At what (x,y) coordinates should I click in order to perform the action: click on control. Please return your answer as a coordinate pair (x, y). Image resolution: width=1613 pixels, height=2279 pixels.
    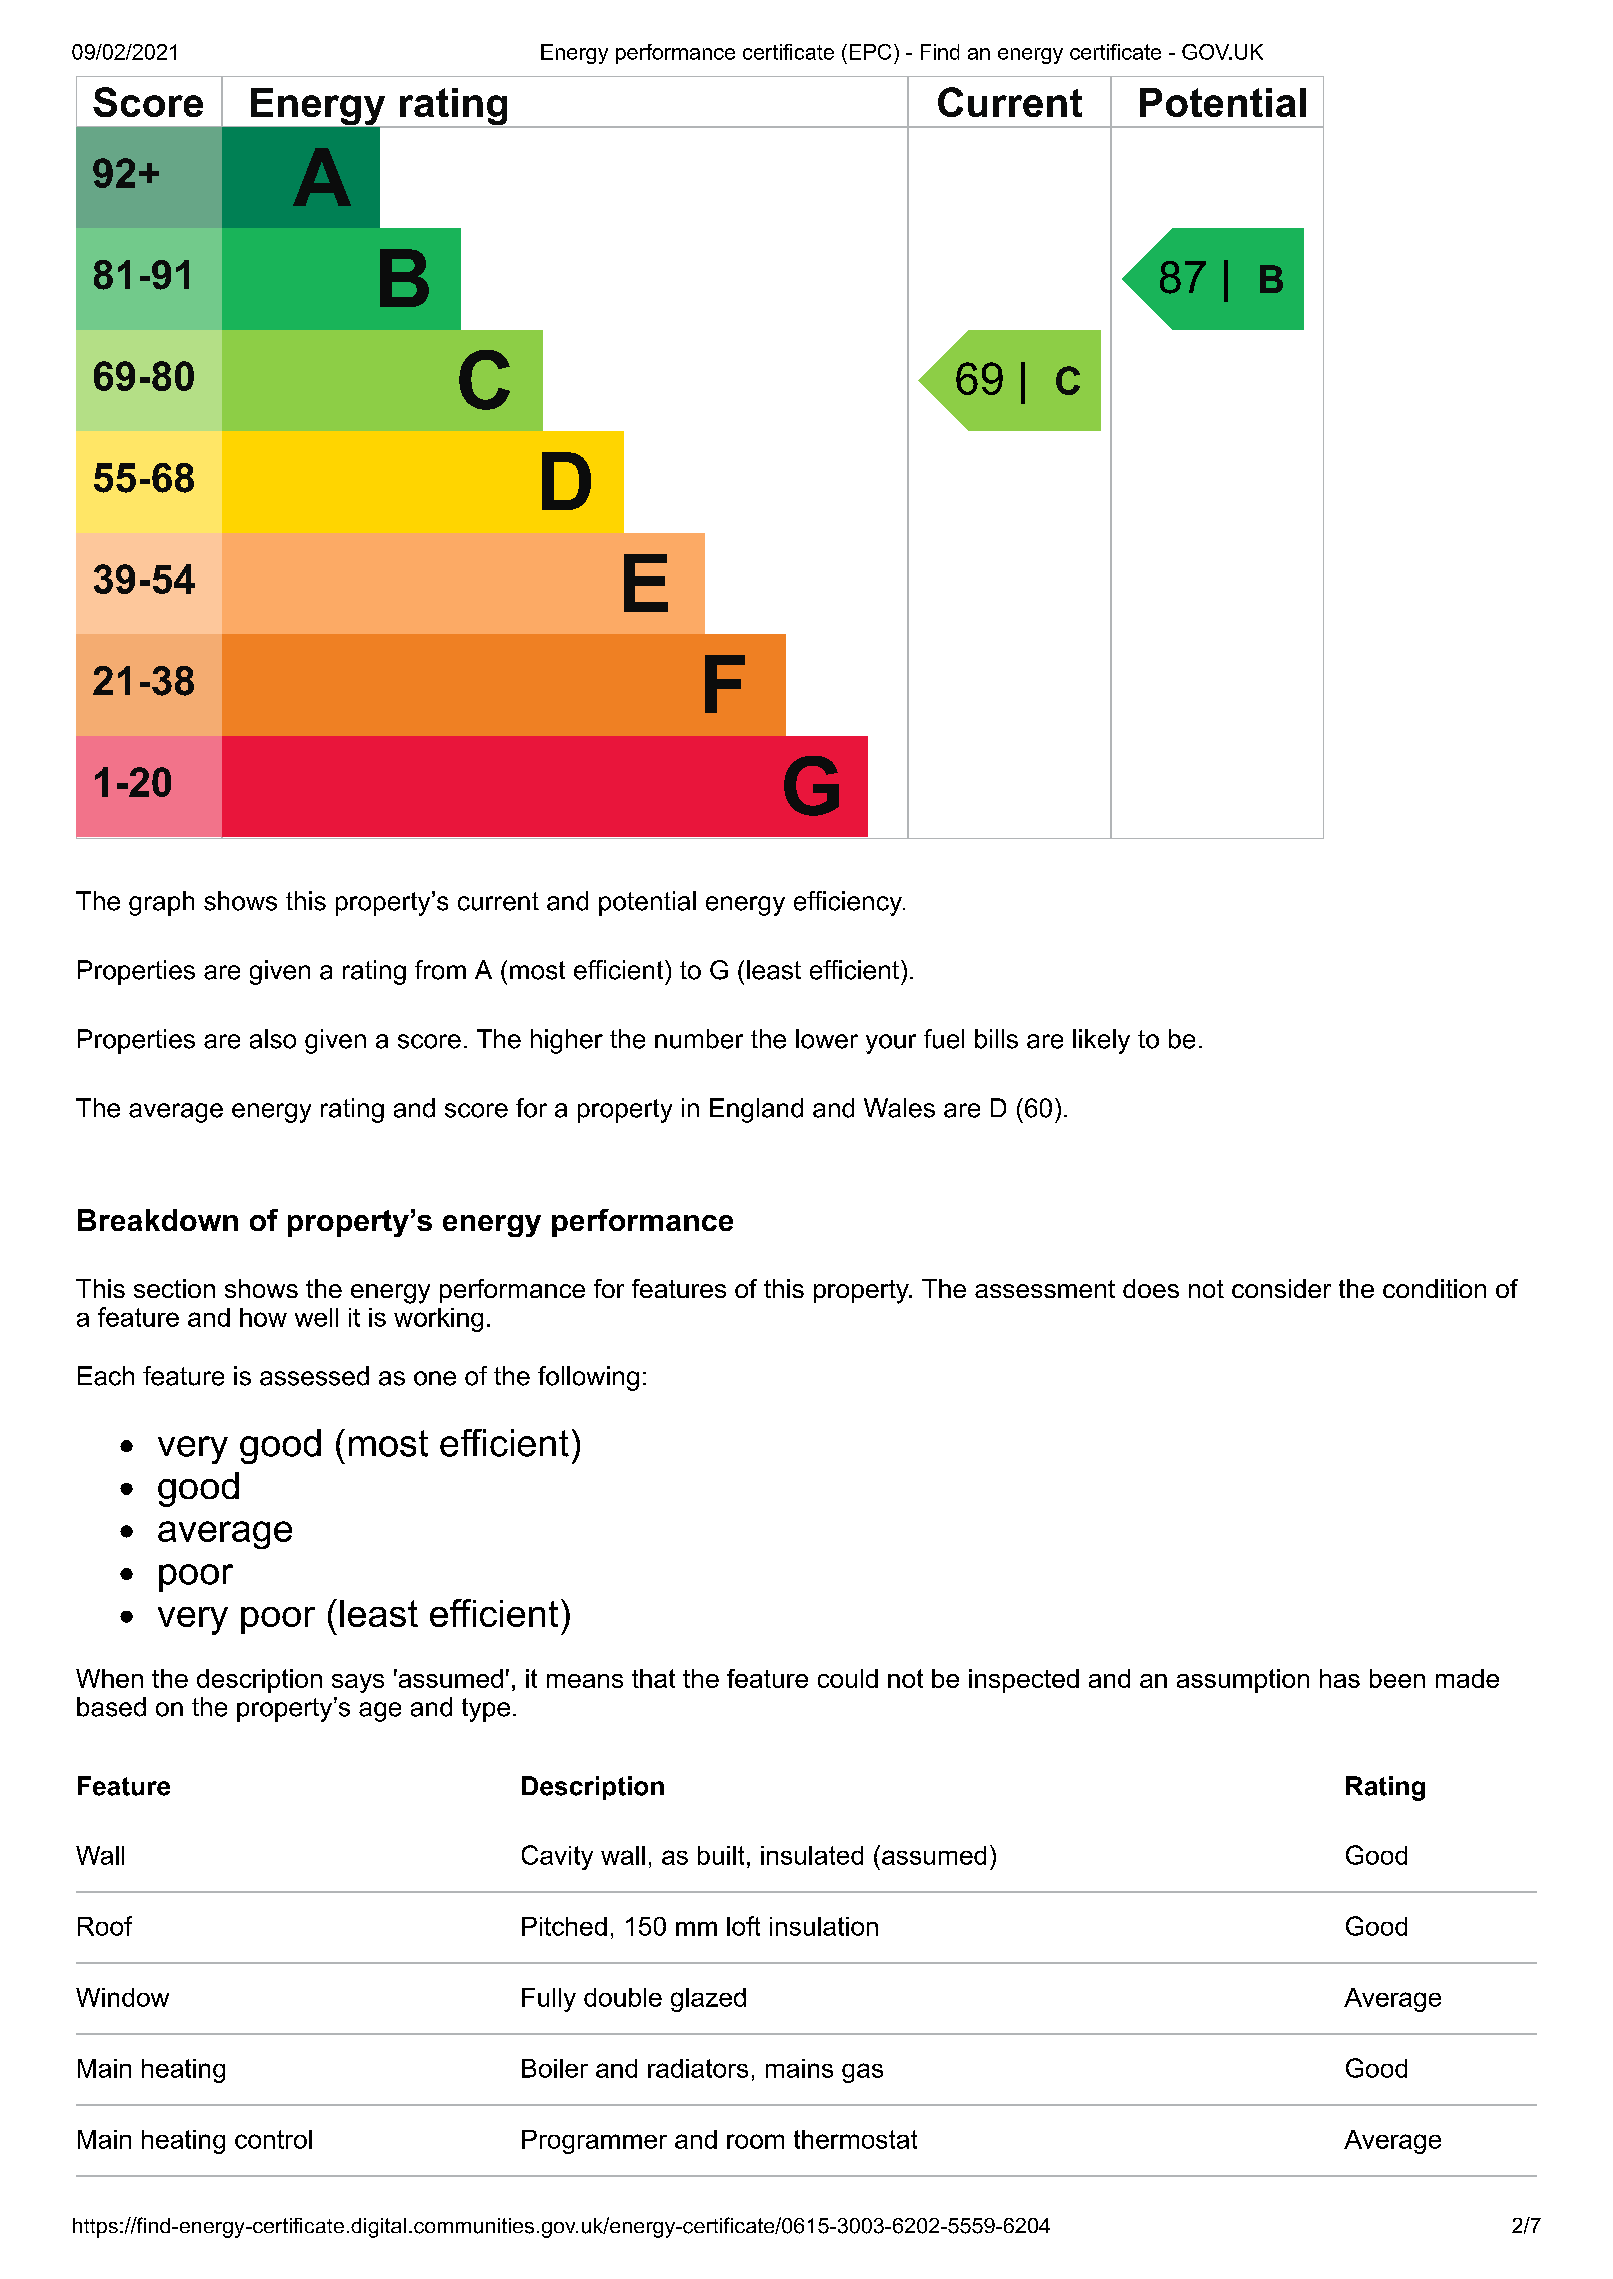
    Looking at the image, I should click on (273, 2139).
